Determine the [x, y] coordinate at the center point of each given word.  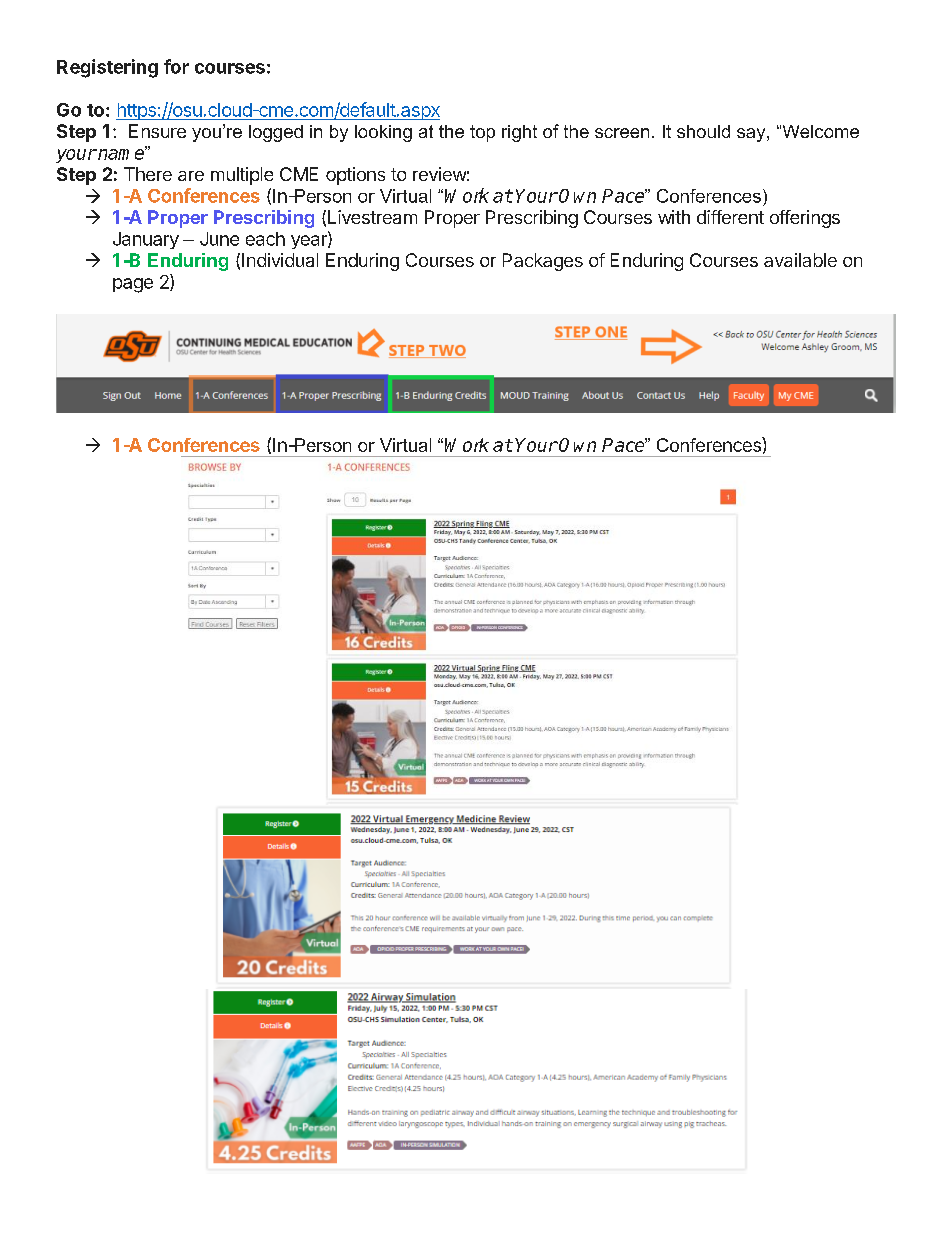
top [482, 133]
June [219, 239]
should [703, 131]
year [310, 242]
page [133, 285]
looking [383, 133]
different [730, 217]
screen [622, 133]
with [674, 217]
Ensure [157, 131]
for [176, 66]
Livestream [372, 217]
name [121, 153]
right [519, 133]
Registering [107, 68]
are [191, 176]
